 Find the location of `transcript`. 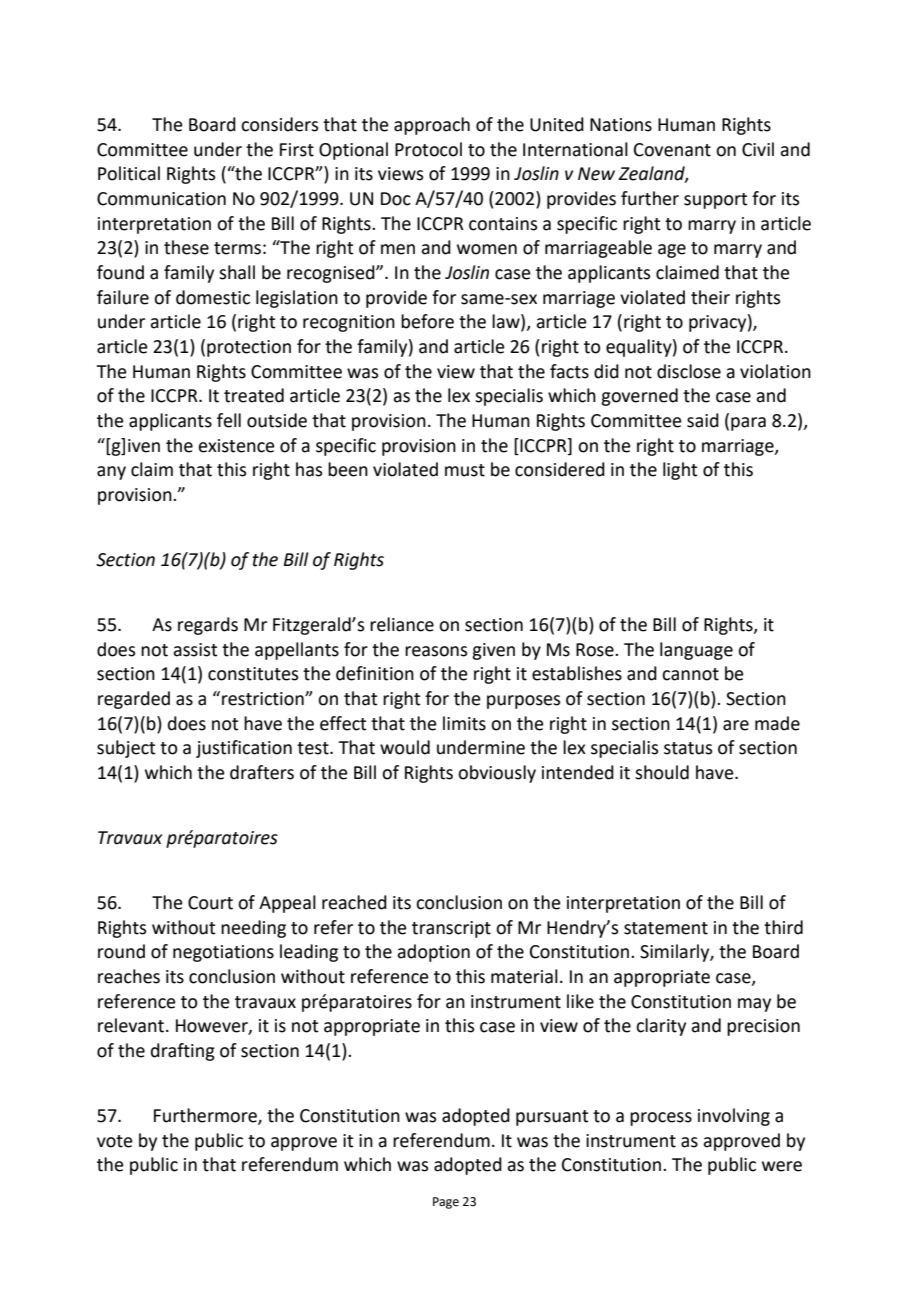

transcript is located at coordinates (451, 929).
